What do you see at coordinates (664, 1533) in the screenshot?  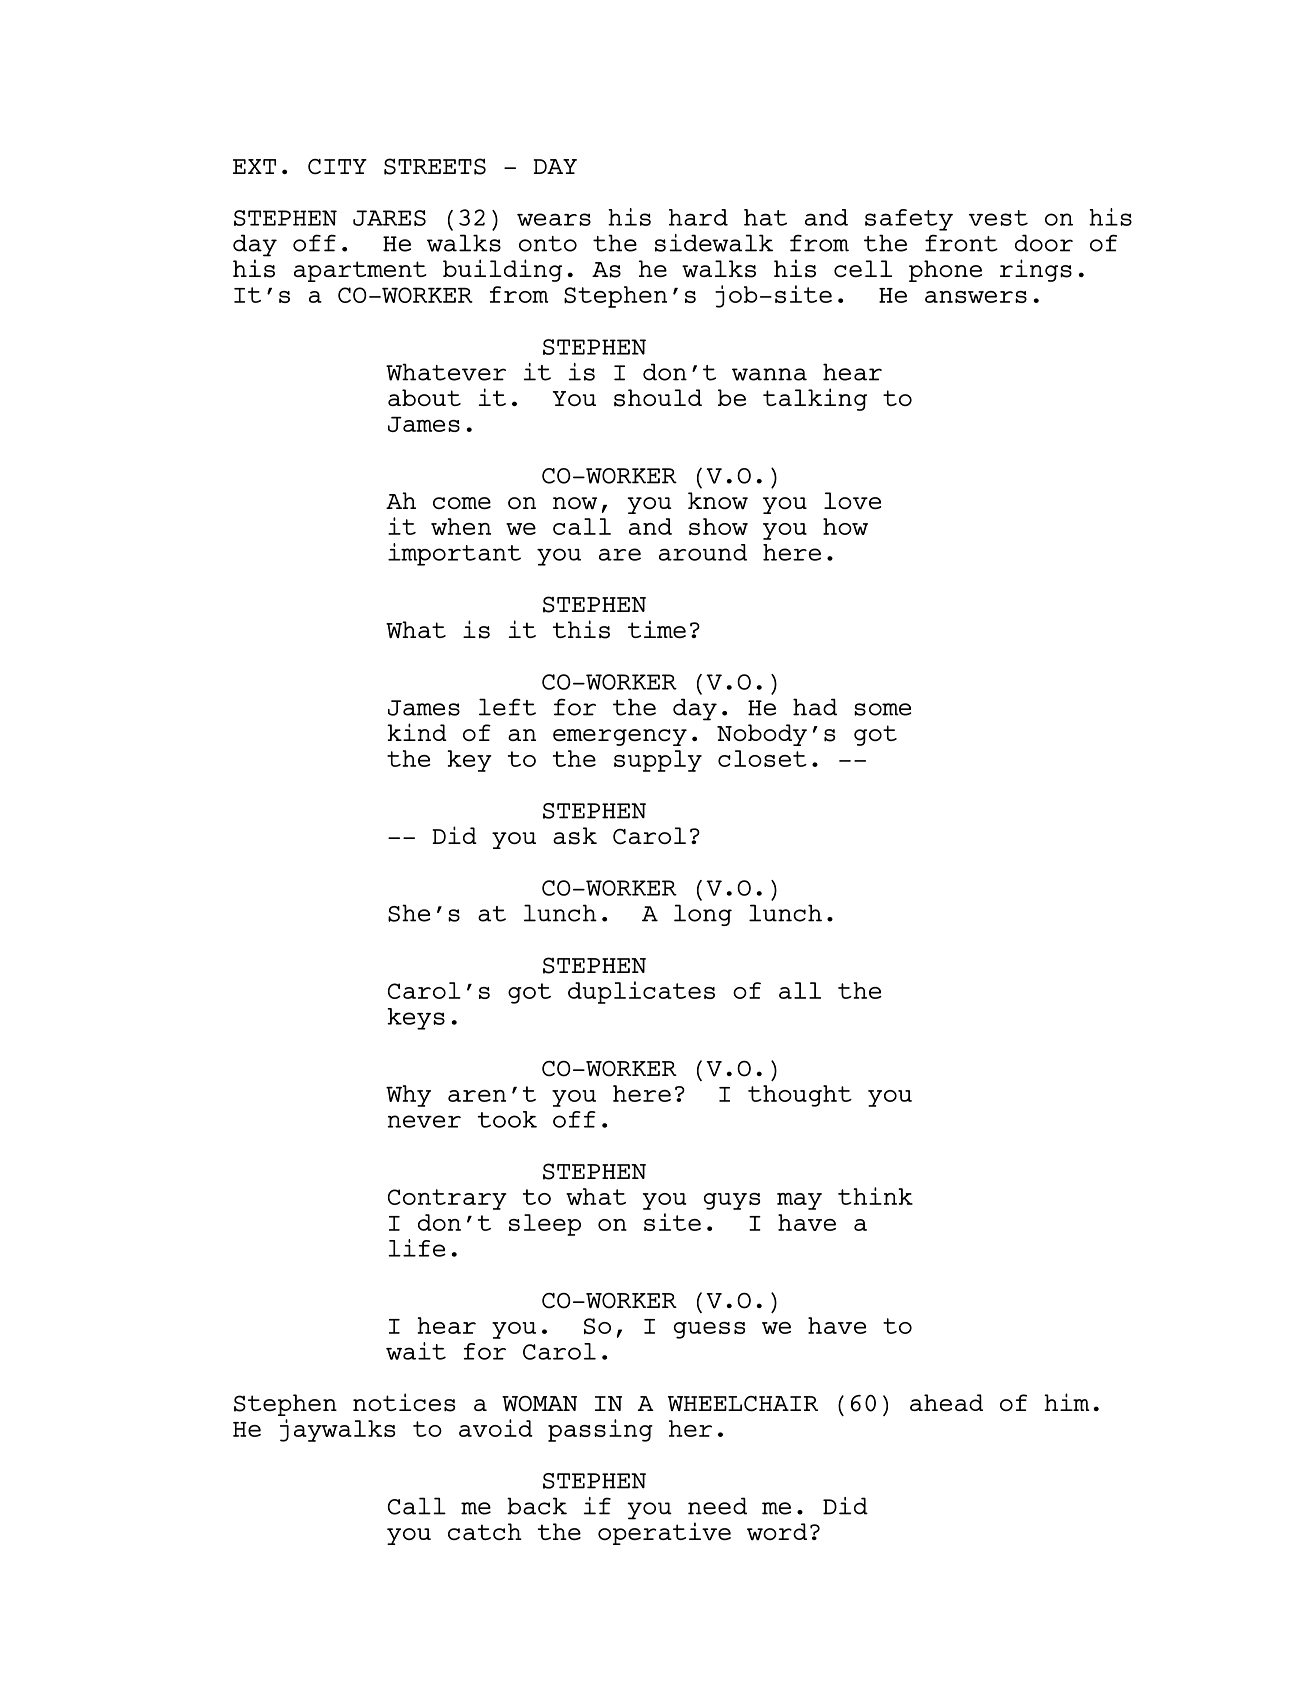 I see `operative` at bounding box center [664, 1533].
